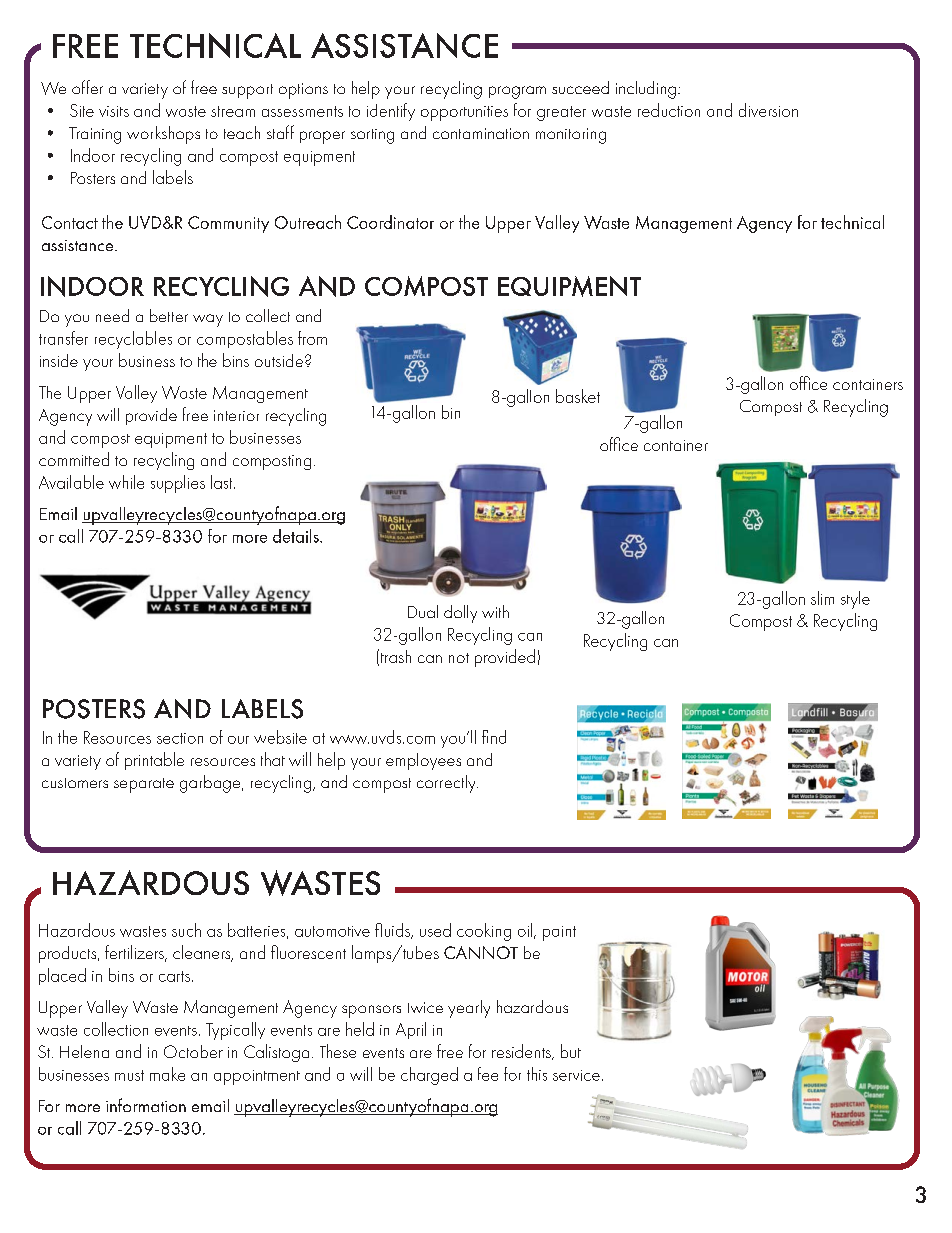 This image has width=952, height=1233. I want to click on make, so click(167, 1074).
